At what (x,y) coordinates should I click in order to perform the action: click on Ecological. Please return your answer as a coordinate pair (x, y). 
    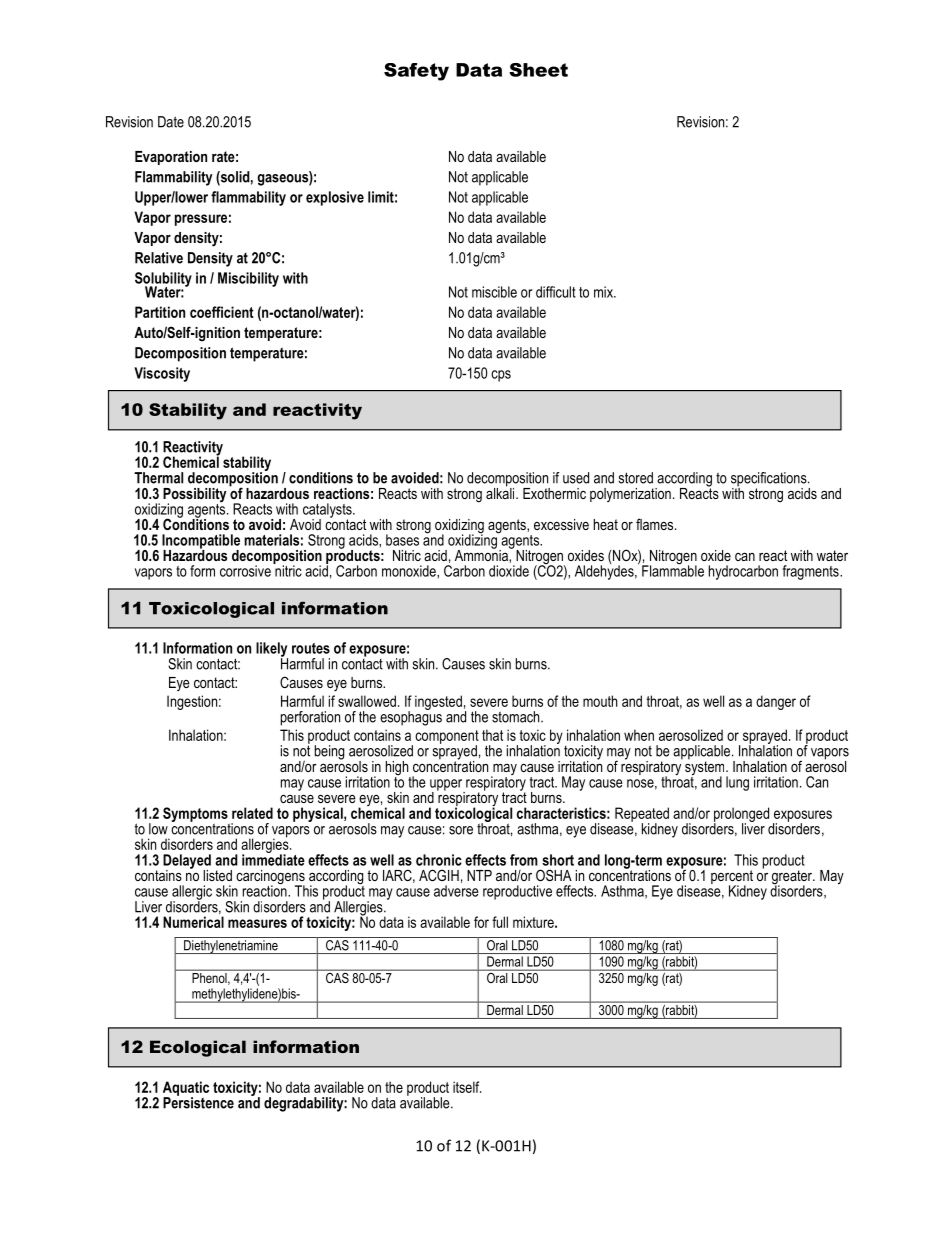
    Looking at the image, I should click on (198, 1048).
